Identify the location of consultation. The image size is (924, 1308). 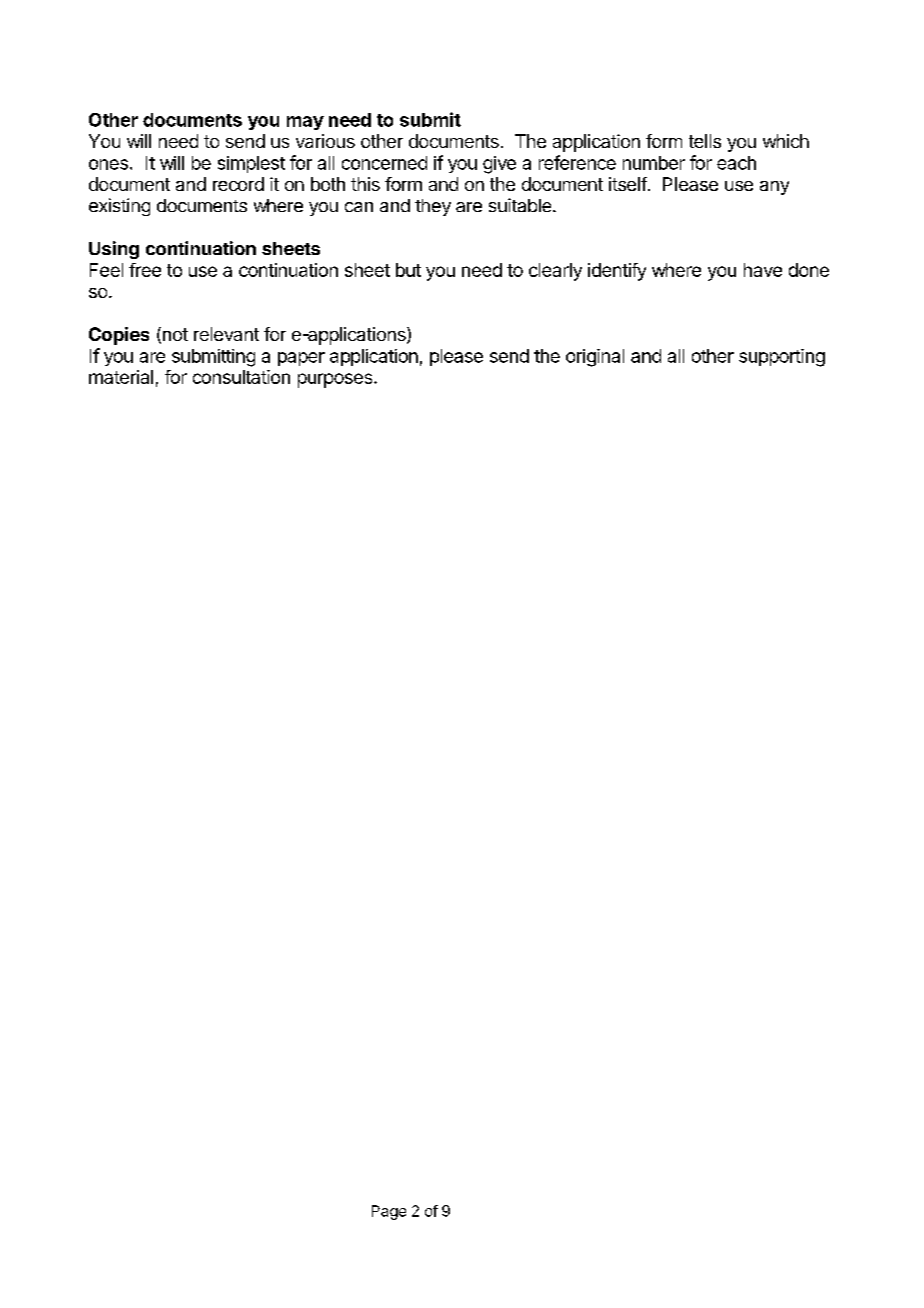
(241, 377).
